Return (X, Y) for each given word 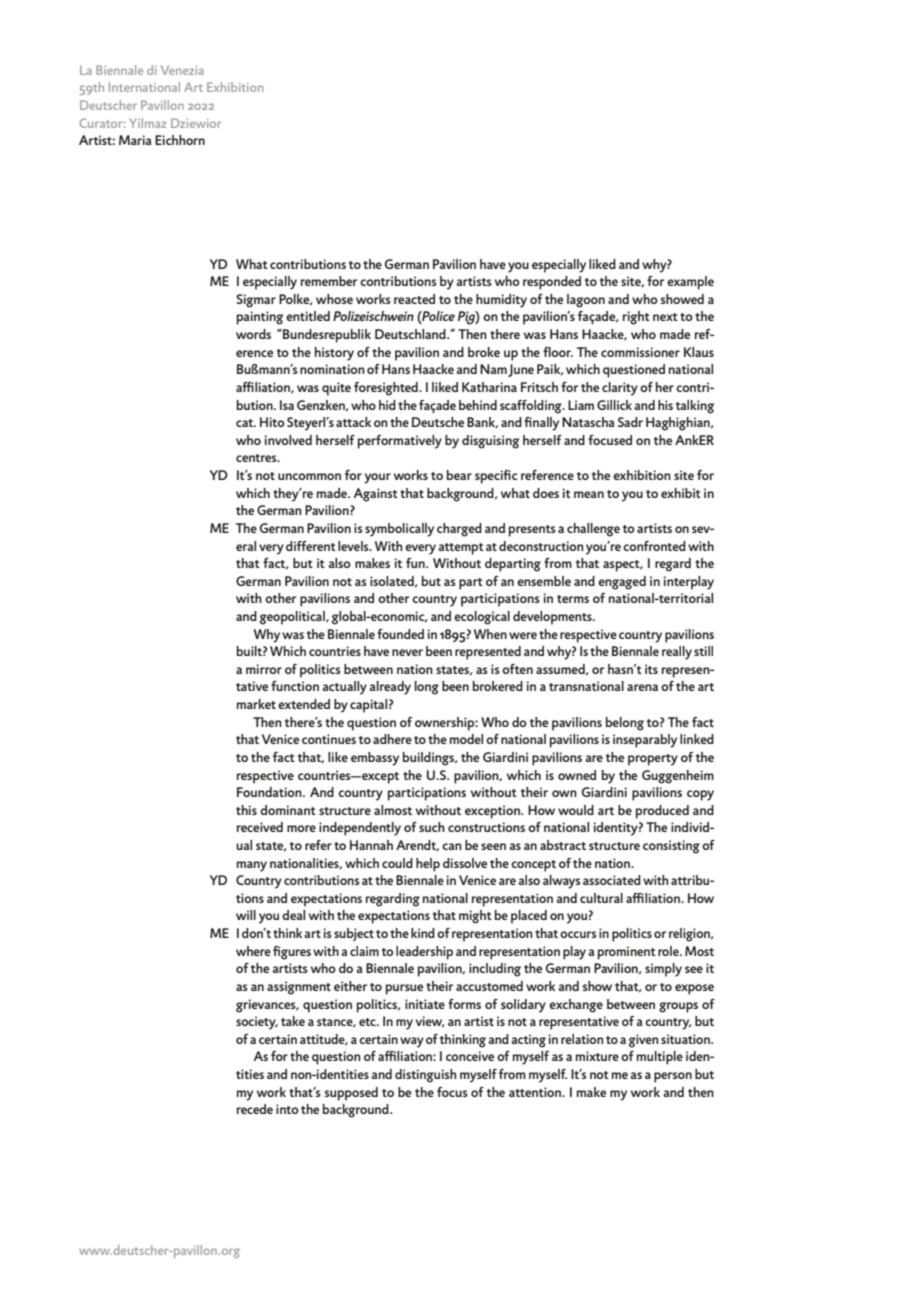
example (690, 283)
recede (255, 1109)
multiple (660, 1058)
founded (400, 634)
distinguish (426, 1076)
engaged (622, 583)
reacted (414, 299)
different (311, 546)
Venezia (182, 70)
